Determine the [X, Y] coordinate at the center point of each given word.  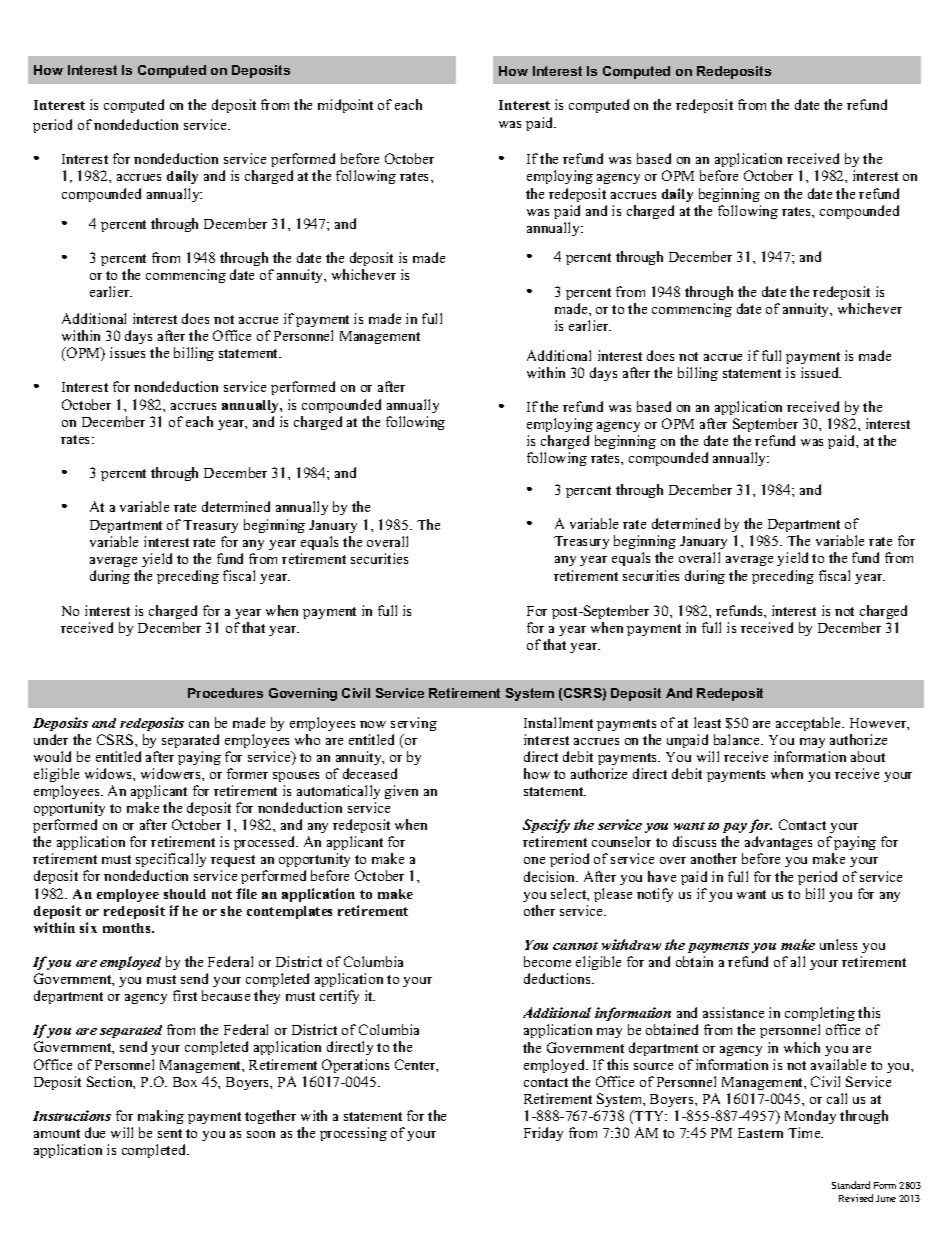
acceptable [810, 724]
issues [127, 352]
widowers [172, 773]
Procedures [225, 693]
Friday [543, 1134]
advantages [777, 845]
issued [821, 372]
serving [414, 724]
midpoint [345, 106]
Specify [546, 828]
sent [170, 1133]
